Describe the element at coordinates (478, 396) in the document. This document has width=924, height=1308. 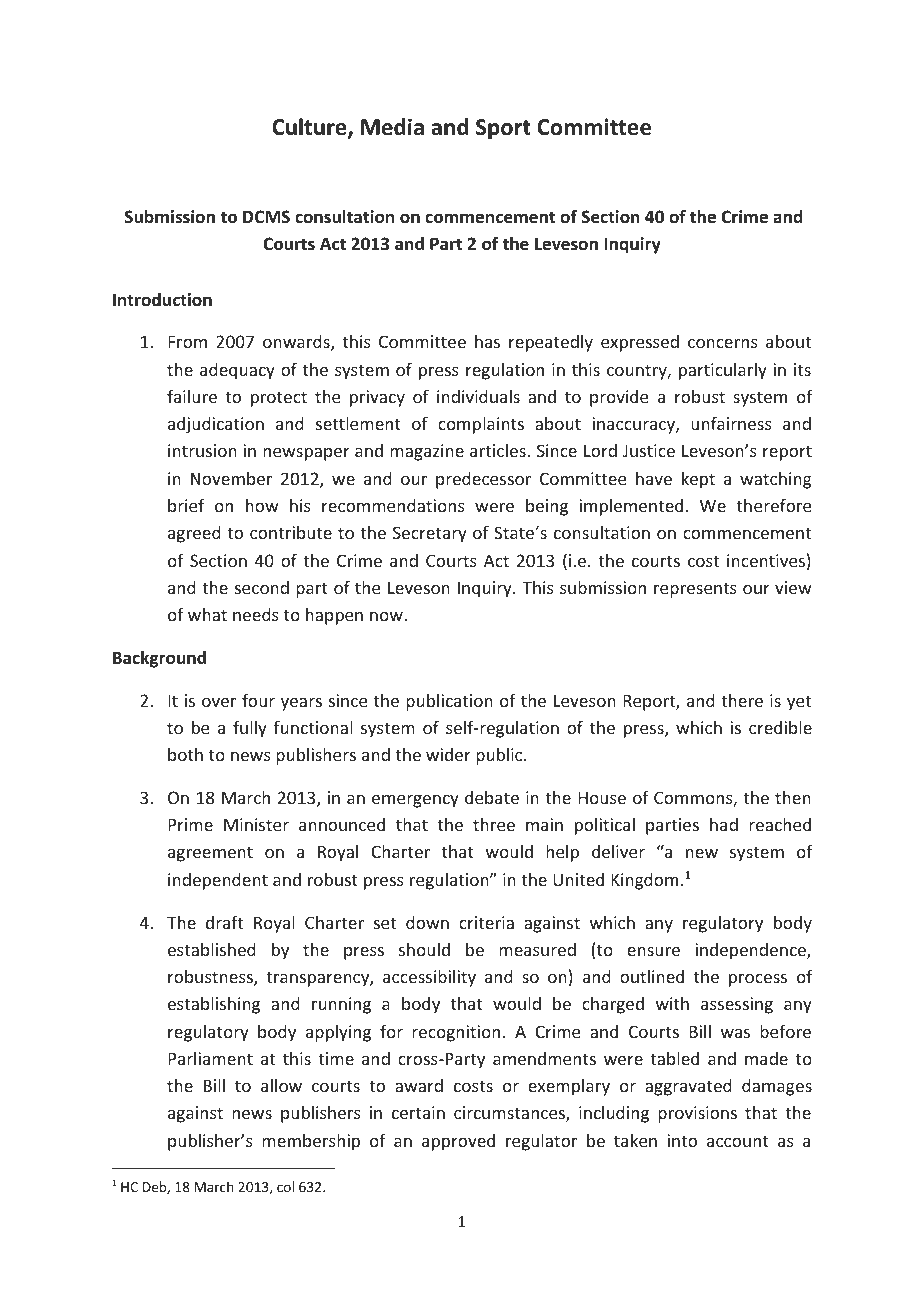
I see `individuals` at that location.
